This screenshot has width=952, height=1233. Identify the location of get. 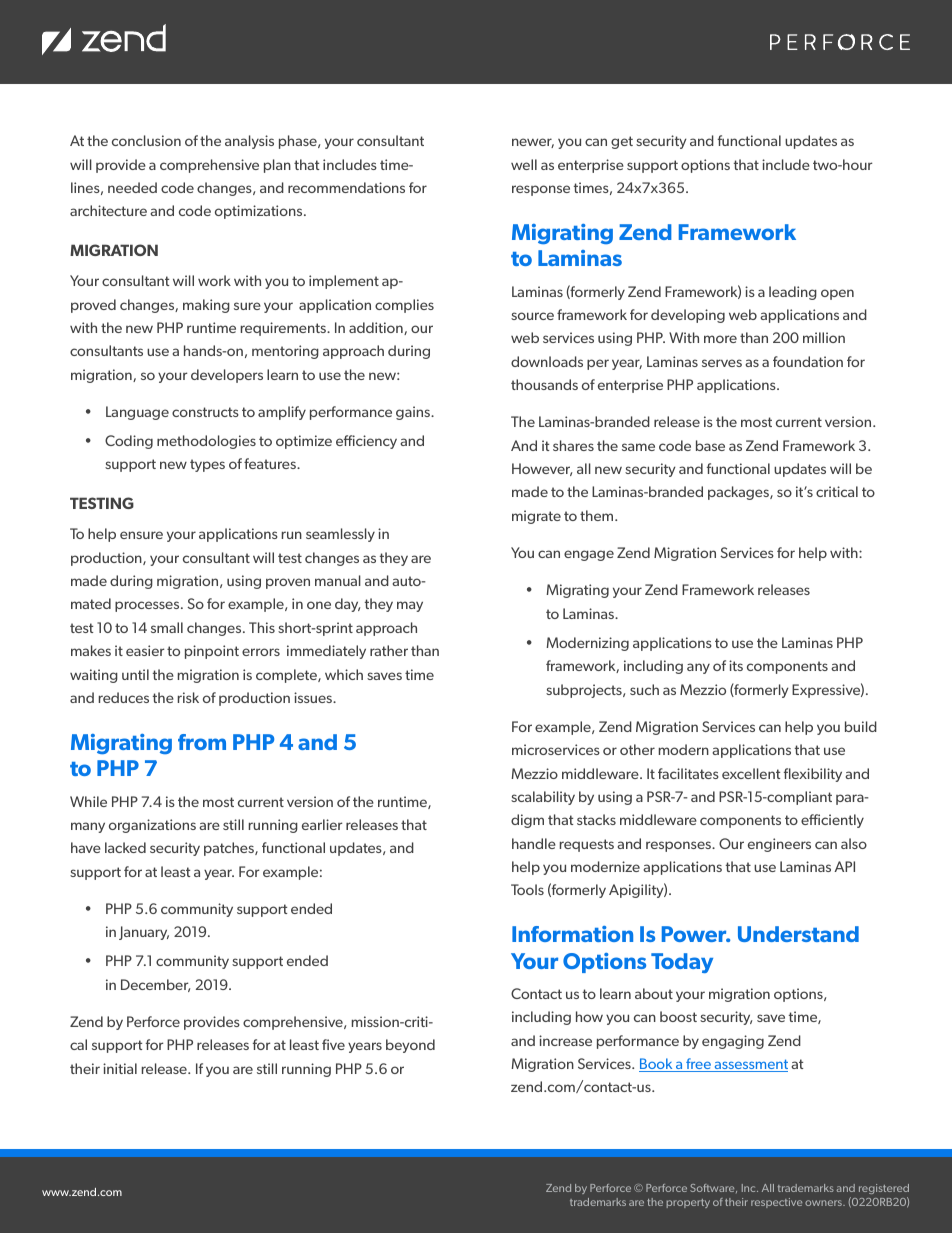
(622, 142).
